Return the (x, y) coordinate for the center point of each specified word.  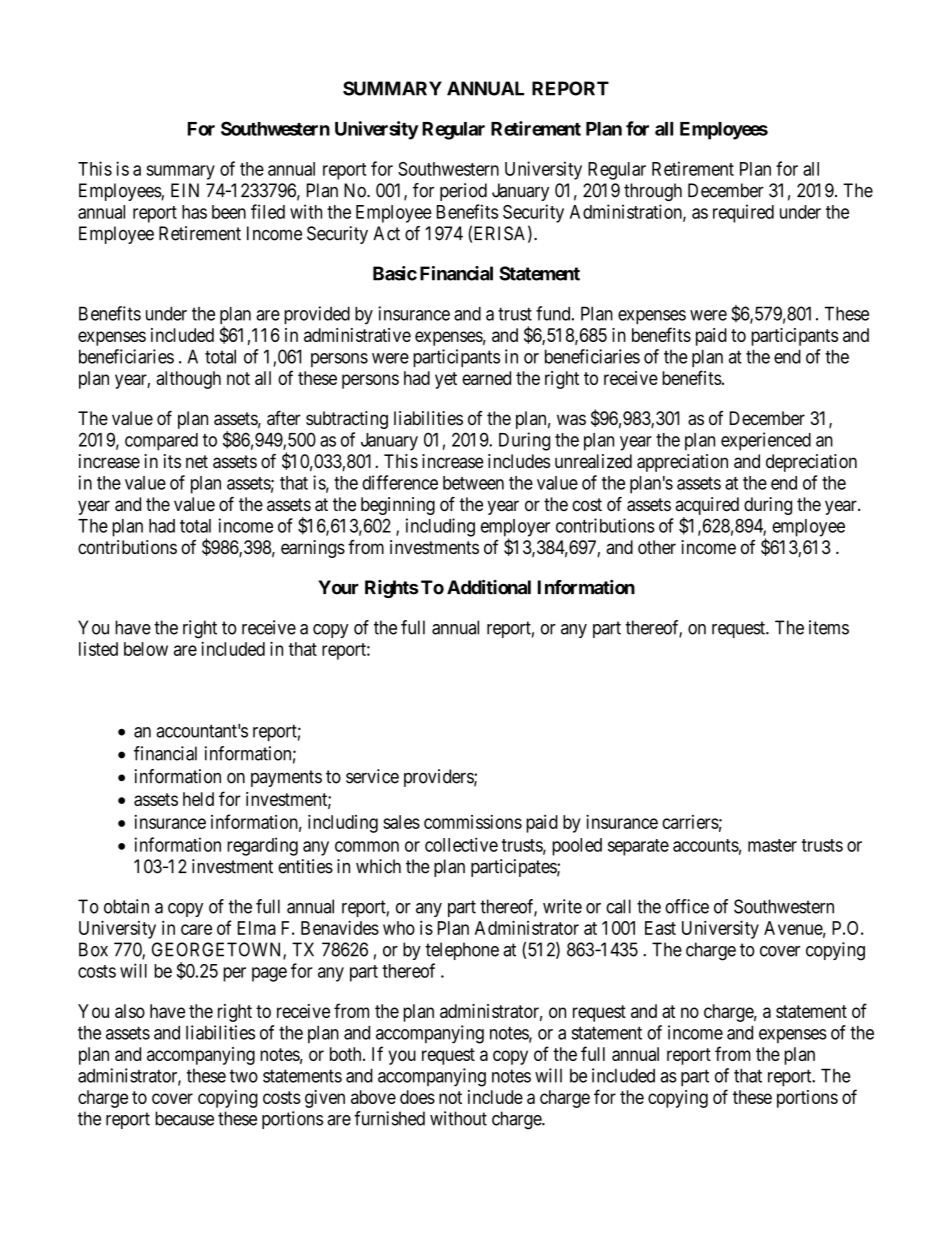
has (194, 212)
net (197, 461)
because (184, 1118)
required (743, 213)
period (463, 192)
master (772, 845)
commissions (473, 822)
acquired (707, 506)
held (198, 799)
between (473, 483)
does (417, 1097)
